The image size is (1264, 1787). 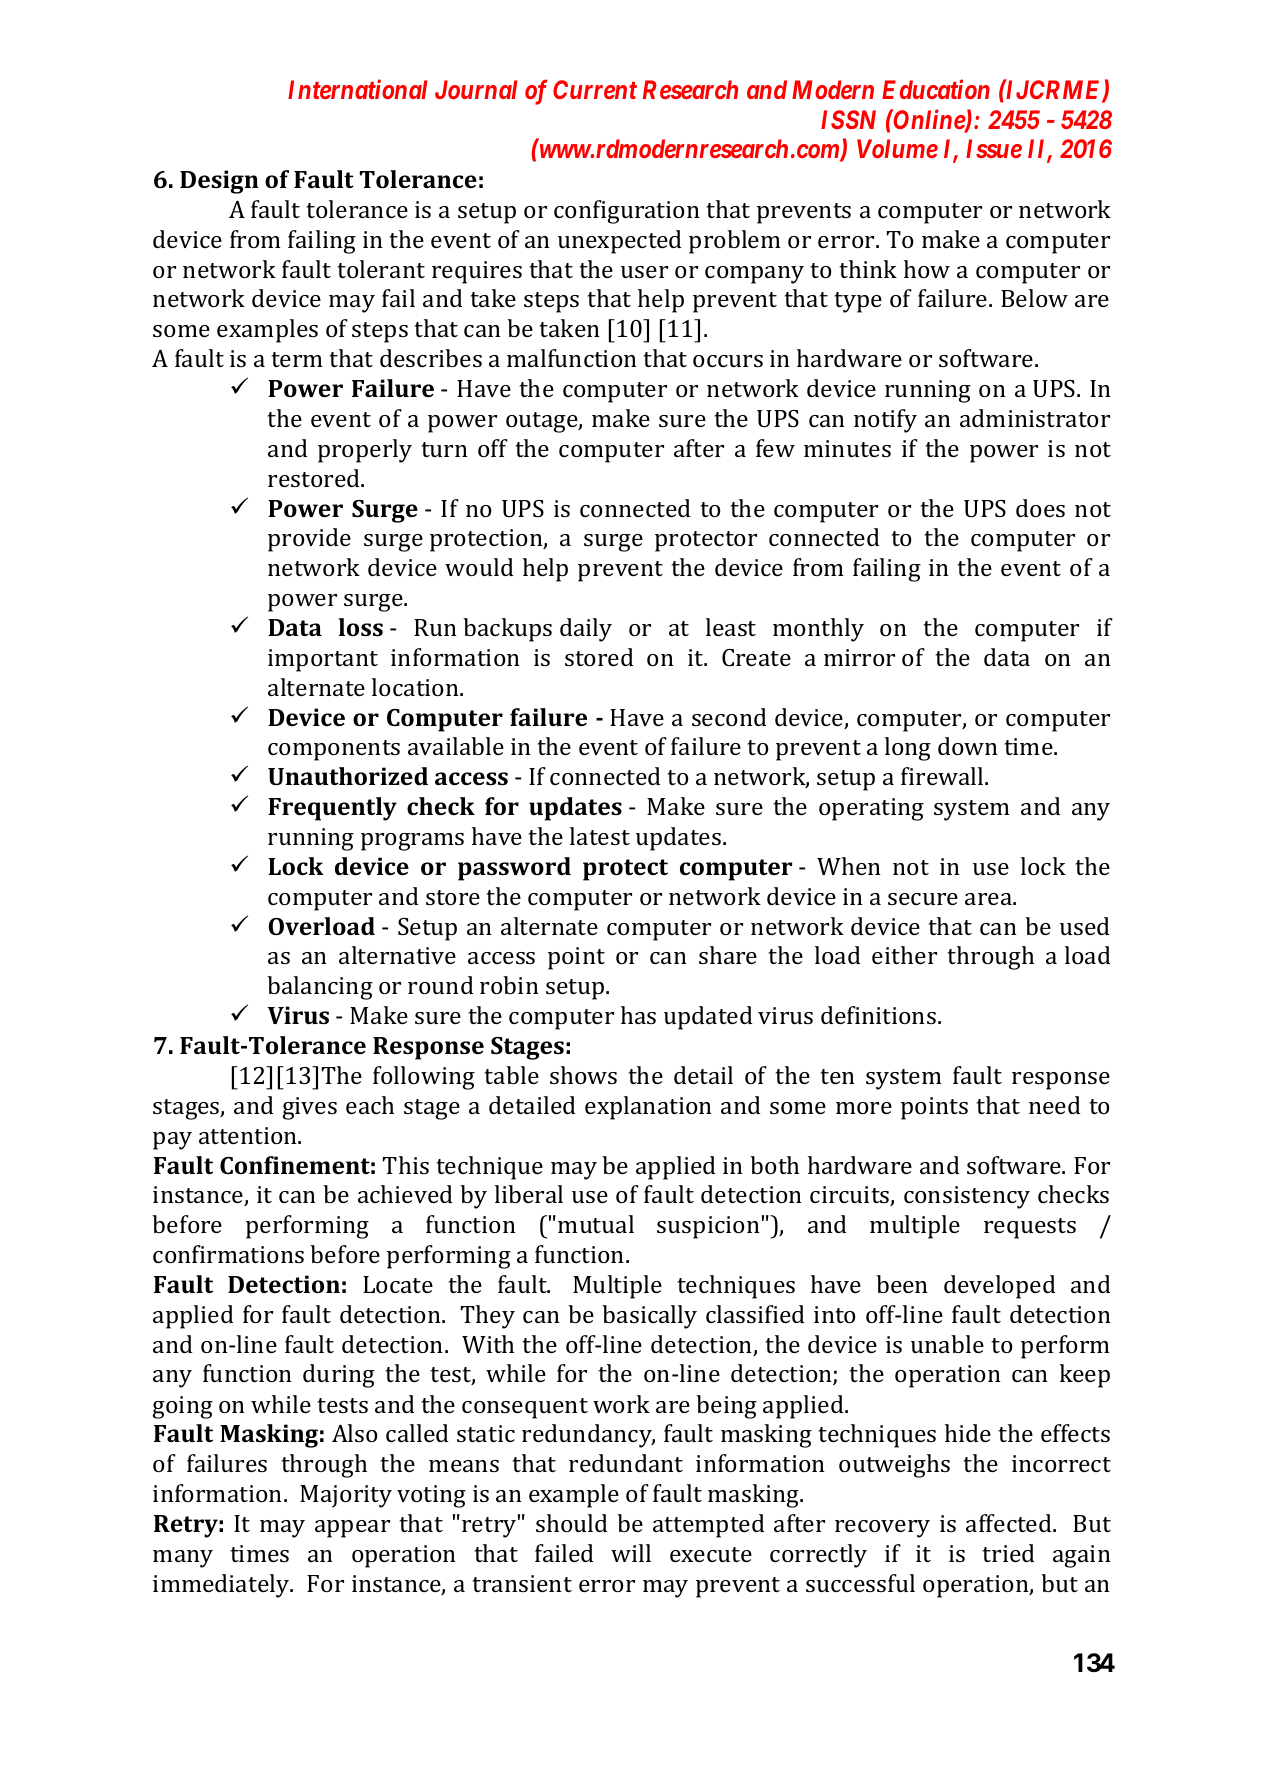 I want to click on will, so click(x=631, y=1553).
